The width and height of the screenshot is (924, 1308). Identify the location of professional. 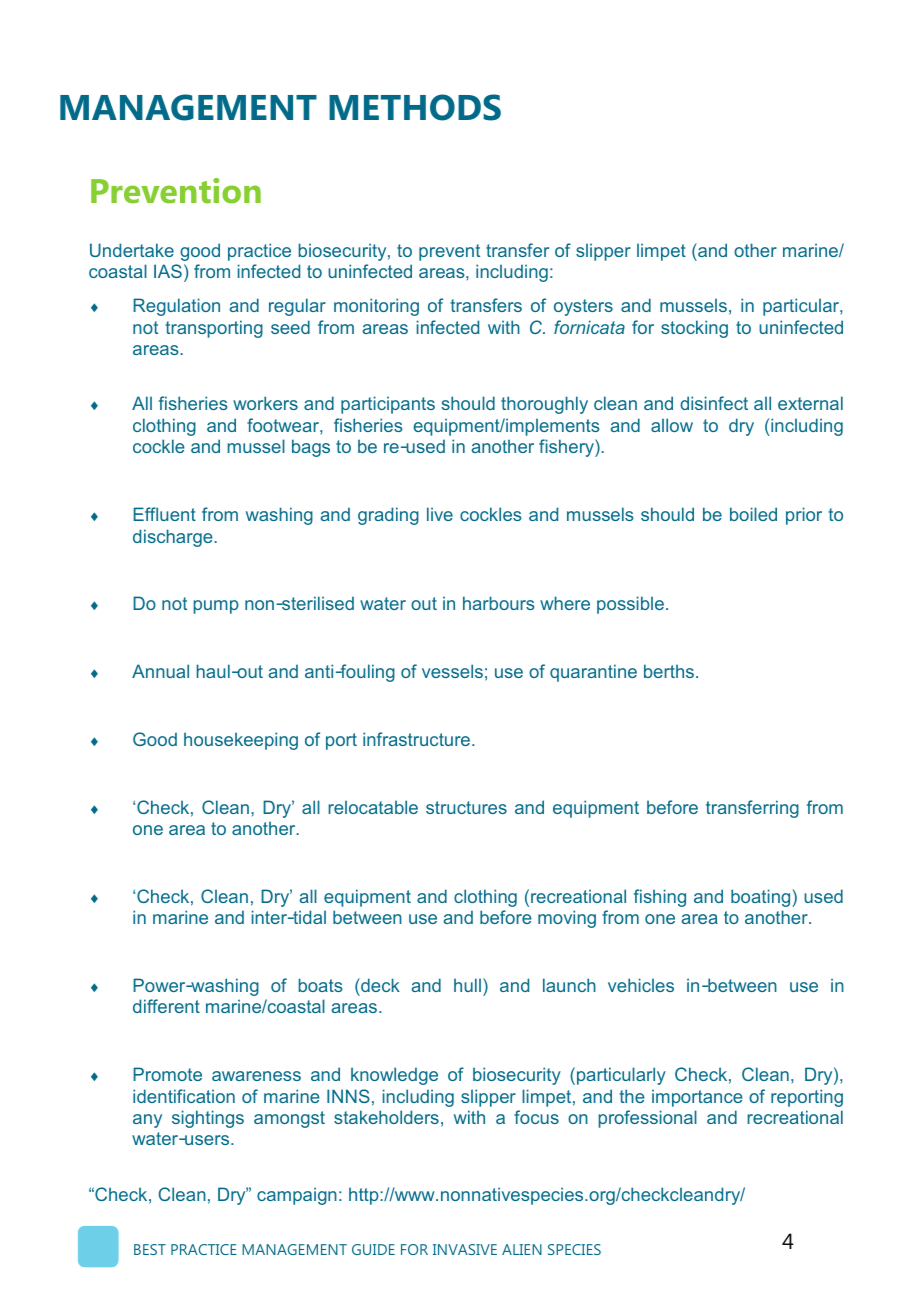
(647, 1119).
